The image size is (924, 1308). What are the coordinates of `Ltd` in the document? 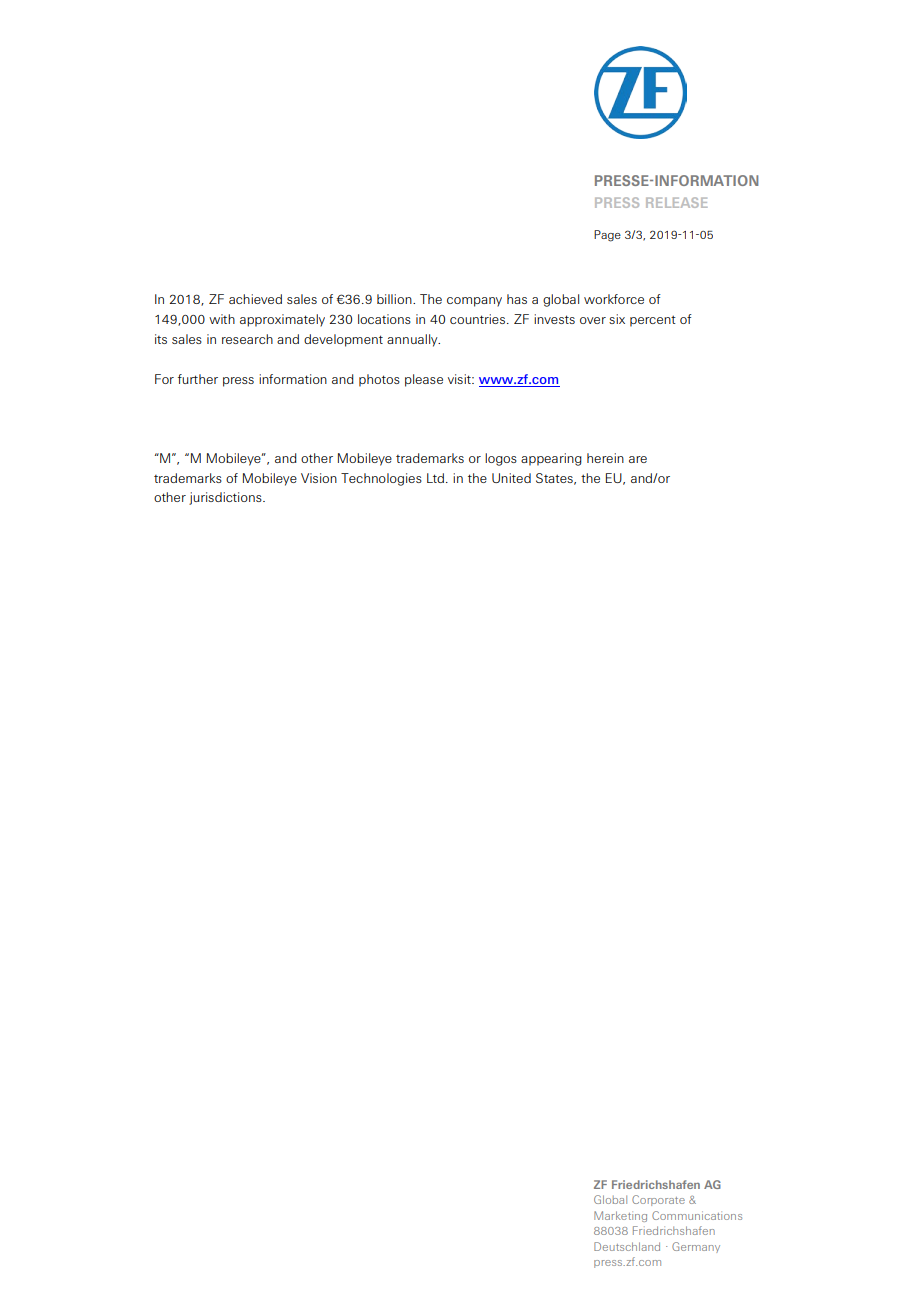 It's located at (435, 478).
